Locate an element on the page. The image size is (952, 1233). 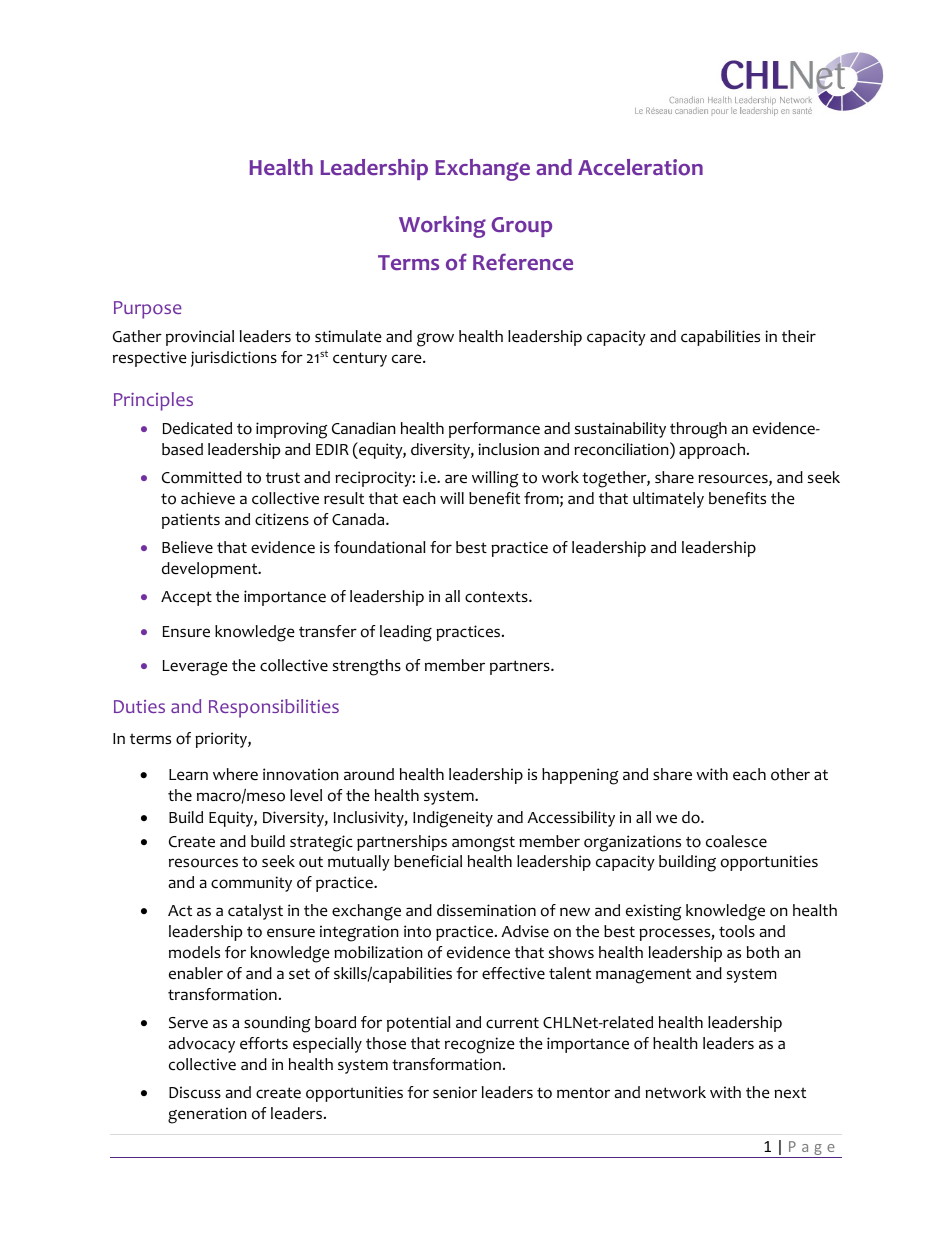
generation is located at coordinates (207, 1115).
